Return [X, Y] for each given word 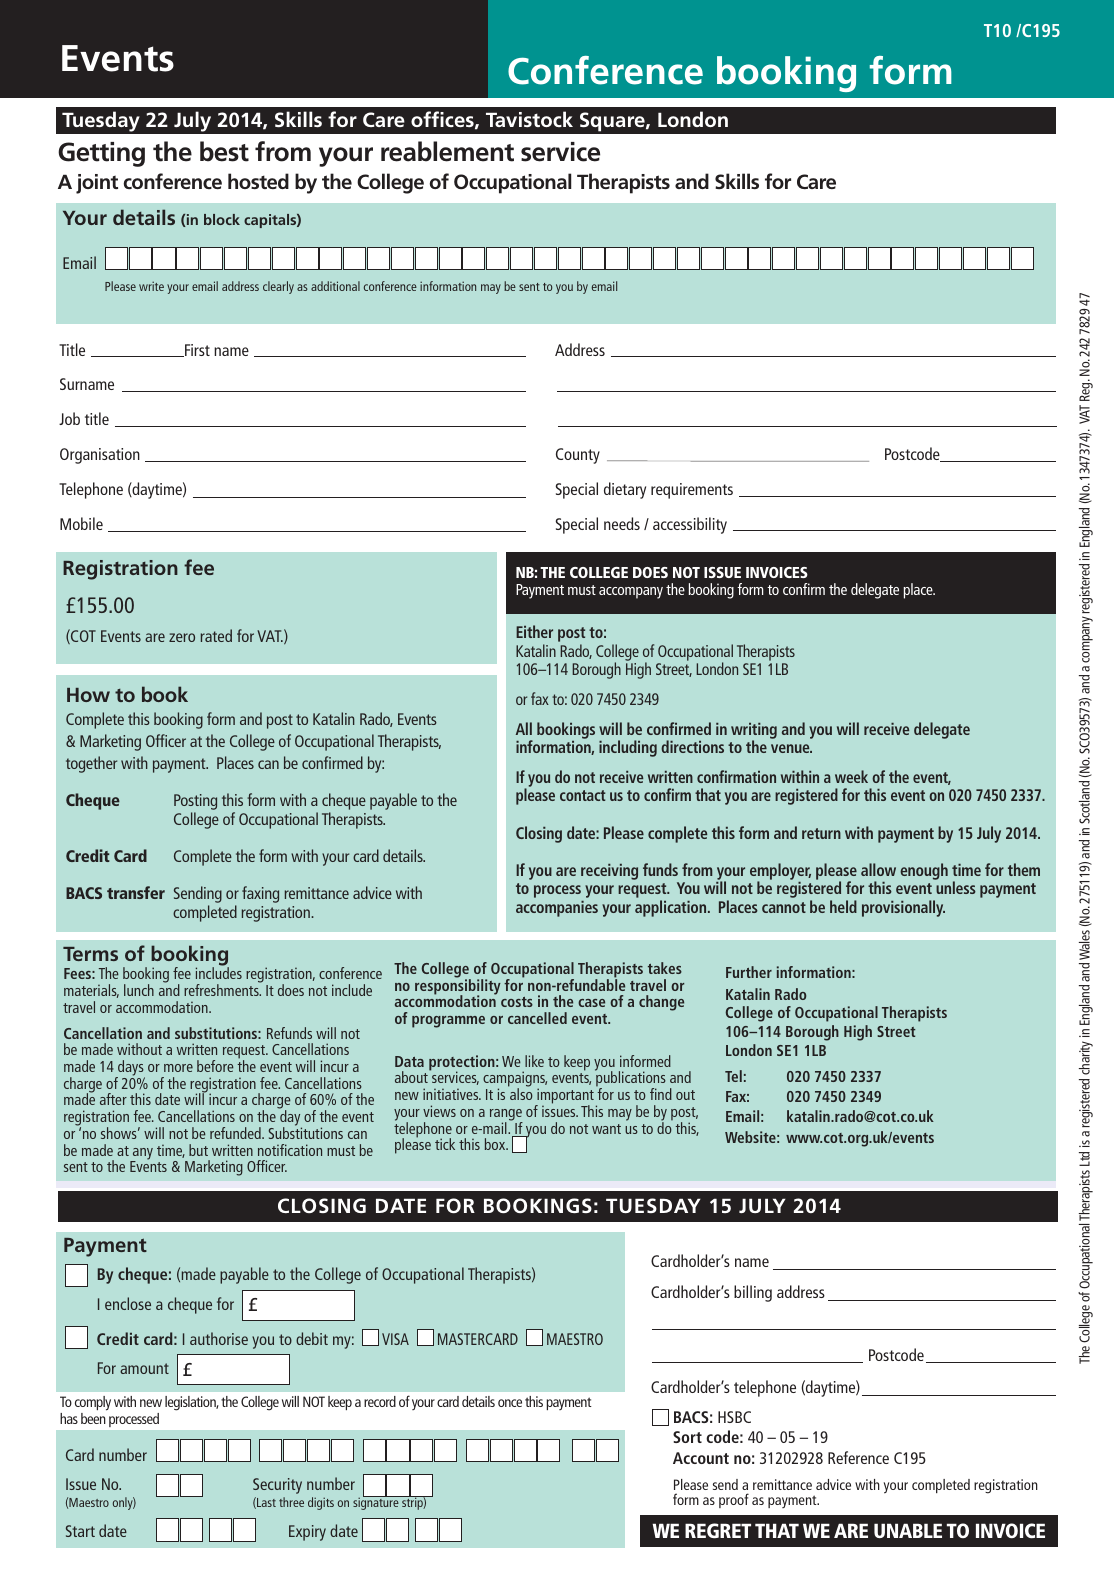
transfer [136, 892]
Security [277, 1486]
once [510, 1403]
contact [583, 795]
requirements [692, 491]
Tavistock [529, 119]
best [224, 151]
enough [924, 871]
